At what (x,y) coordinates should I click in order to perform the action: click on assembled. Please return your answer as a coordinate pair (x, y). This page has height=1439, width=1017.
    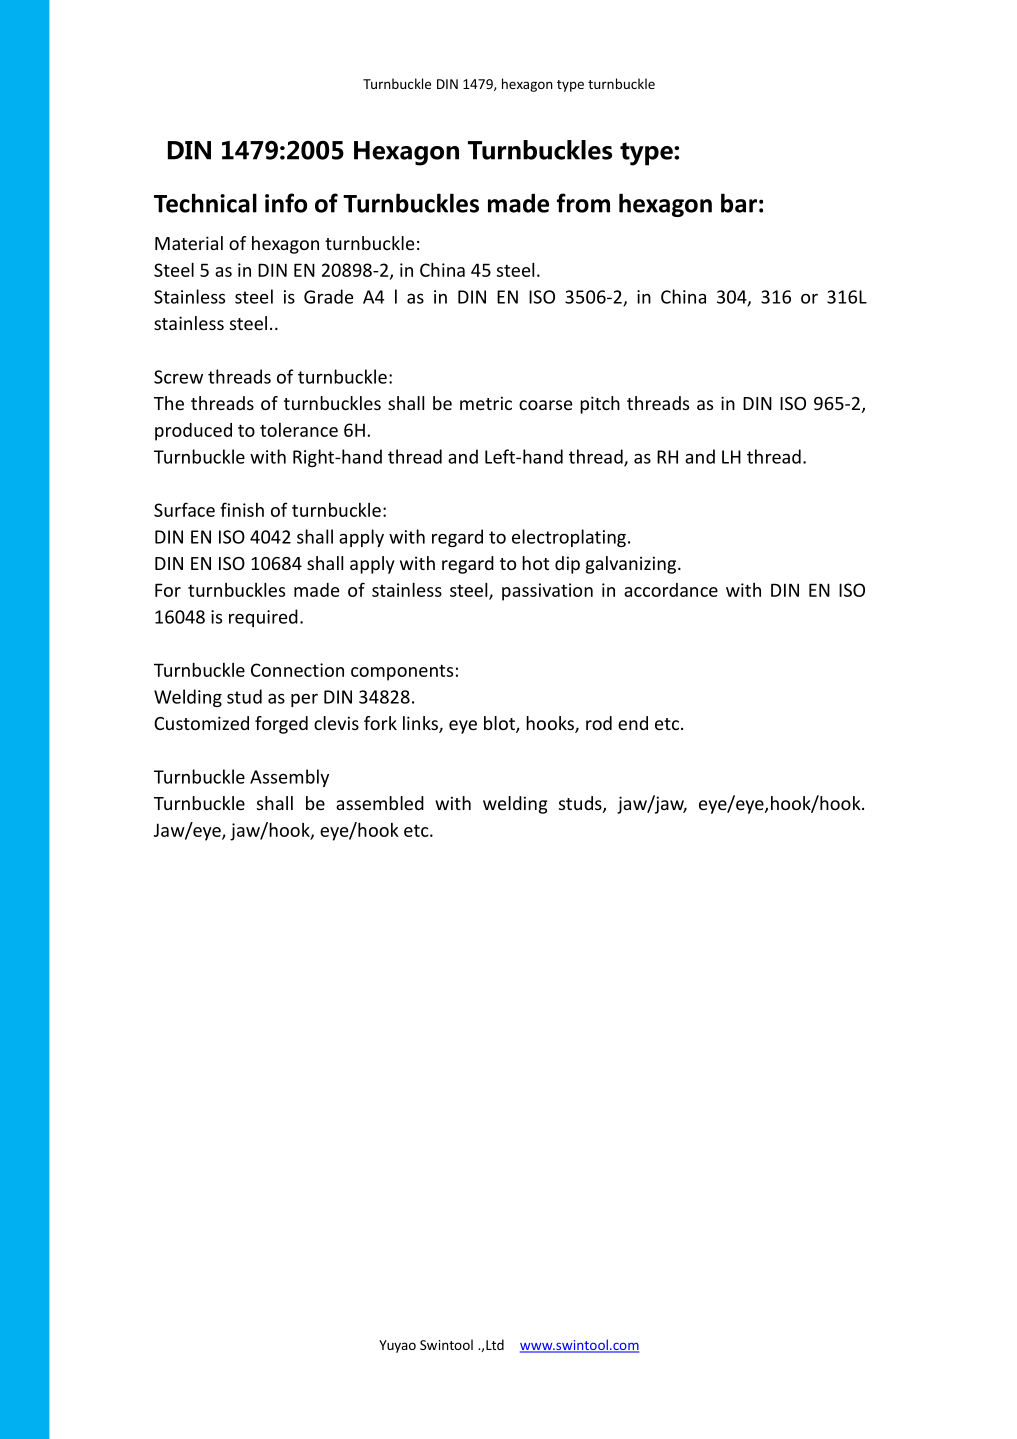
    Looking at the image, I should click on (380, 803).
